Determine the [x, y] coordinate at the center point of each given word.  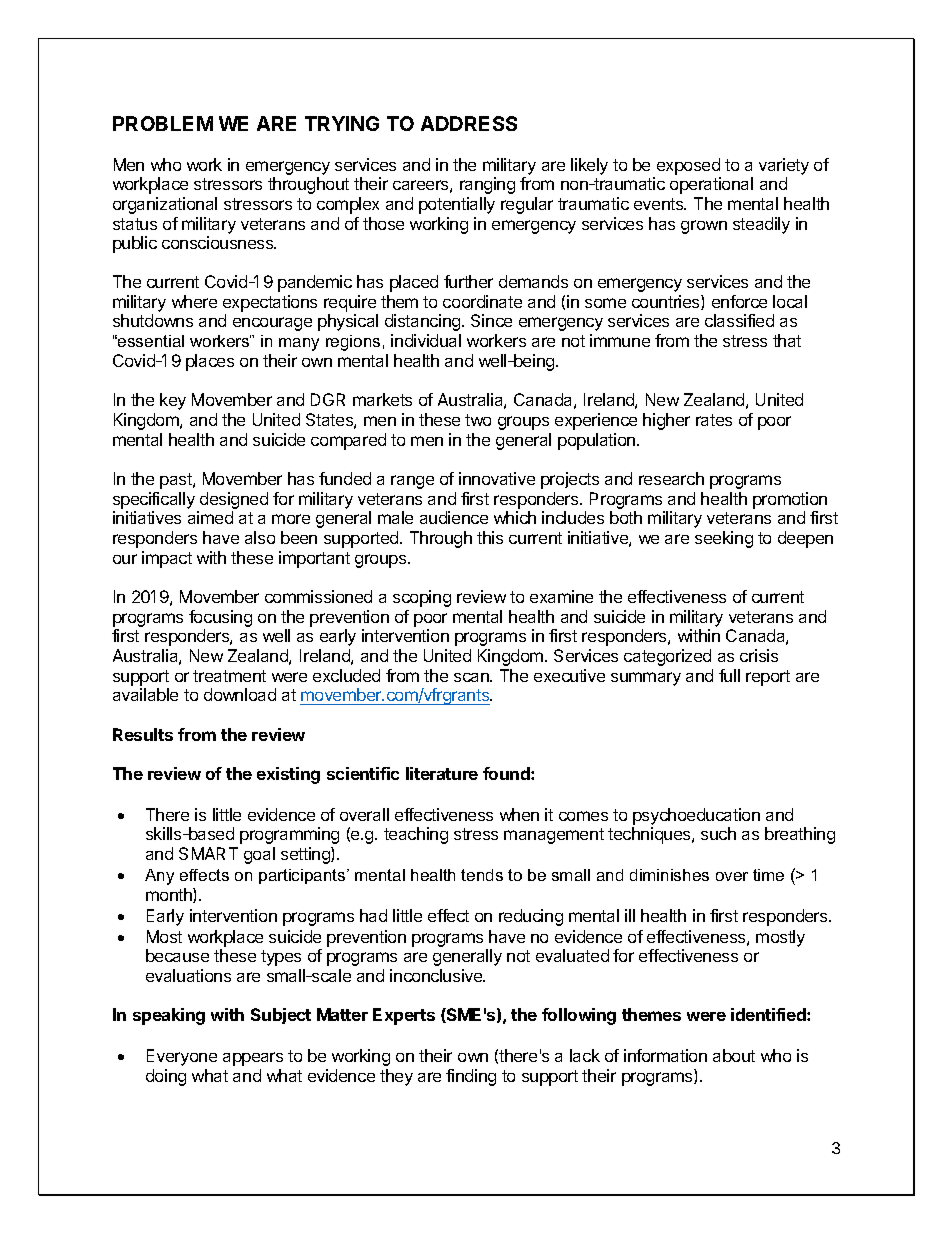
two [478, 420]
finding [471, 1077]
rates [714, 420]
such [718, 833]
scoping [422, 598]
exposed [688, 166]
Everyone [182, 1057]
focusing [220, 620]
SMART [208, 853]
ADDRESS [469, 123]
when [519, 814]
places [210, 362]
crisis [759, 655]
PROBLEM [163, 123]
